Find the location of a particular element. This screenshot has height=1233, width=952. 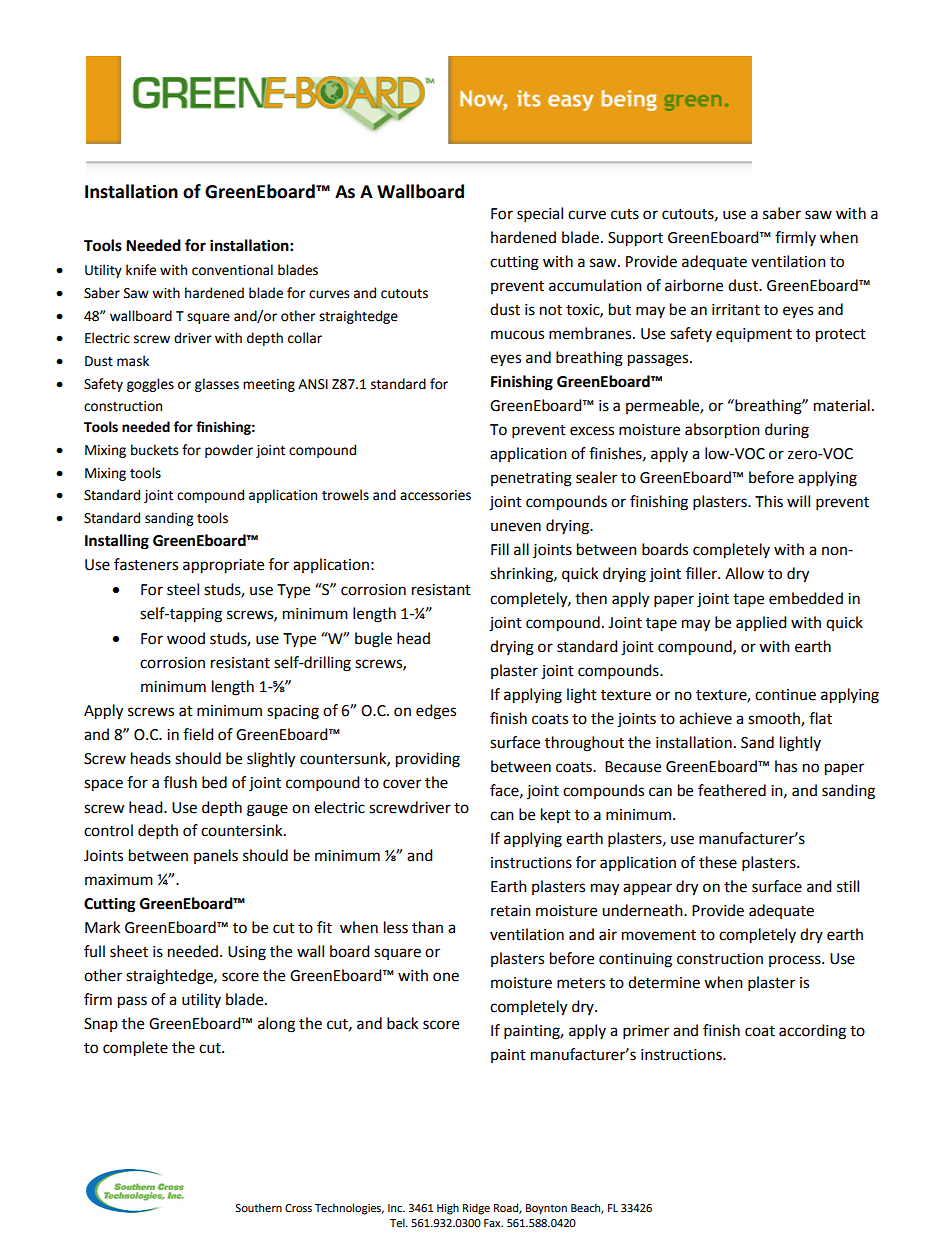

edges is located at coordinates (436, 712).
